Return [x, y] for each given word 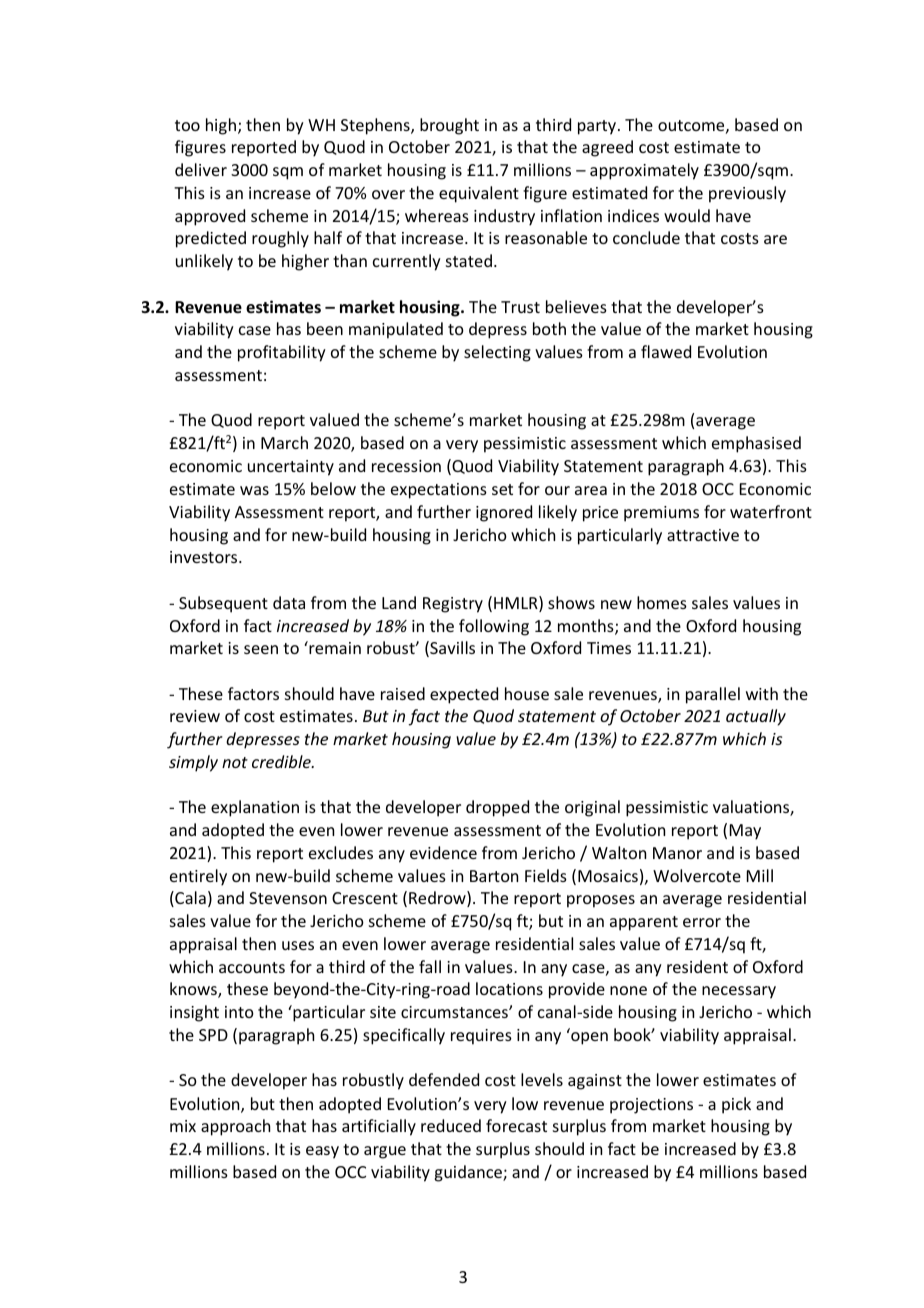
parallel [713, 695]
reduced [451, 1125]
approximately [644, 171]
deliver [201, 169]
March [284, 442]
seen [261, 649]
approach [235, 1127]
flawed [666, 351]
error [702, 922]
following [494, 627]
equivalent [479, 194]
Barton [494, 876]
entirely [198, 877]
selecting [497, 353]
